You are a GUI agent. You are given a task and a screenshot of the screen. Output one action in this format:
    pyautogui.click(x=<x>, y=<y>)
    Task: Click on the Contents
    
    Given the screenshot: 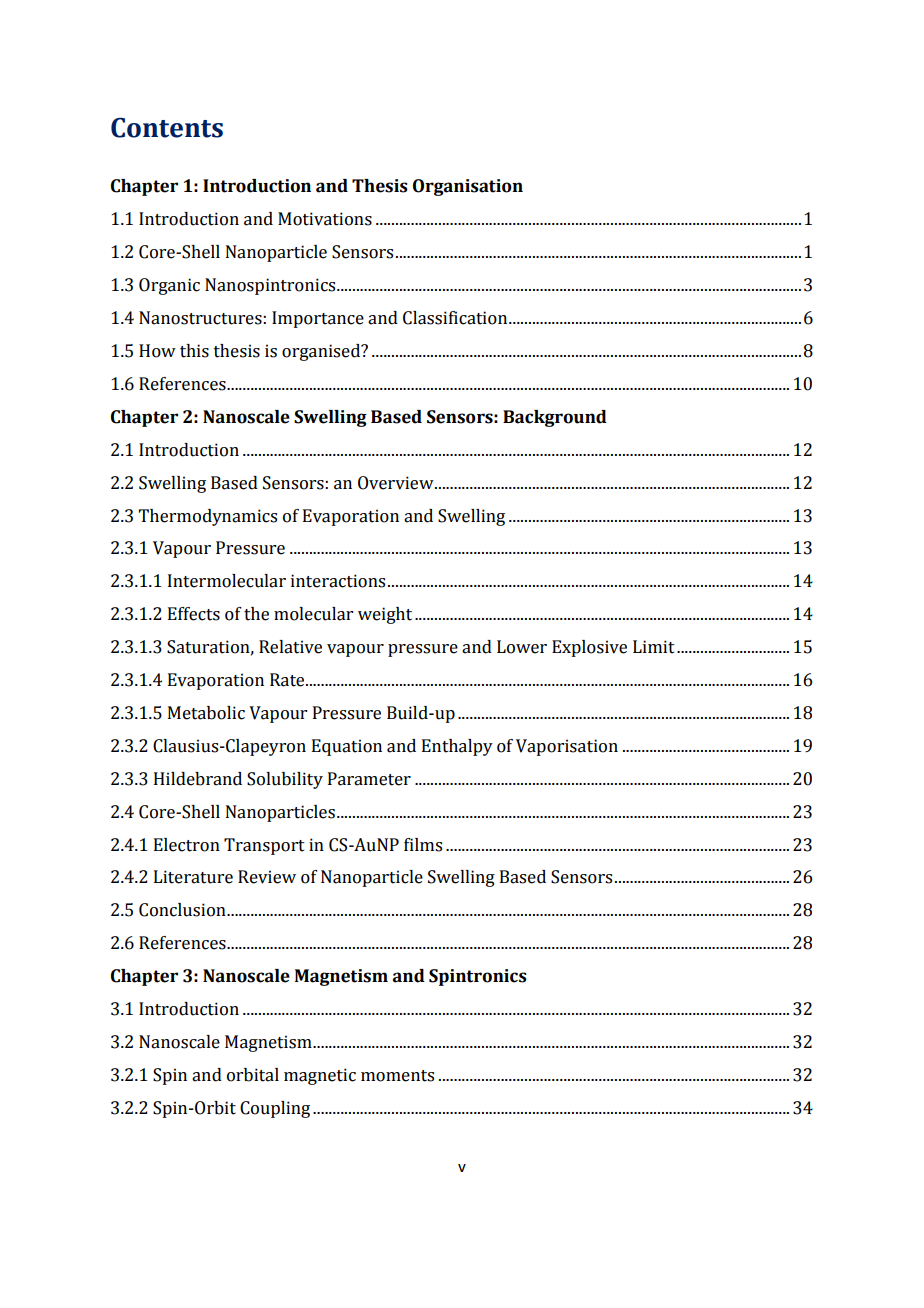 What is the action you would take?
    pyautogui.click(x=167, y=127)
